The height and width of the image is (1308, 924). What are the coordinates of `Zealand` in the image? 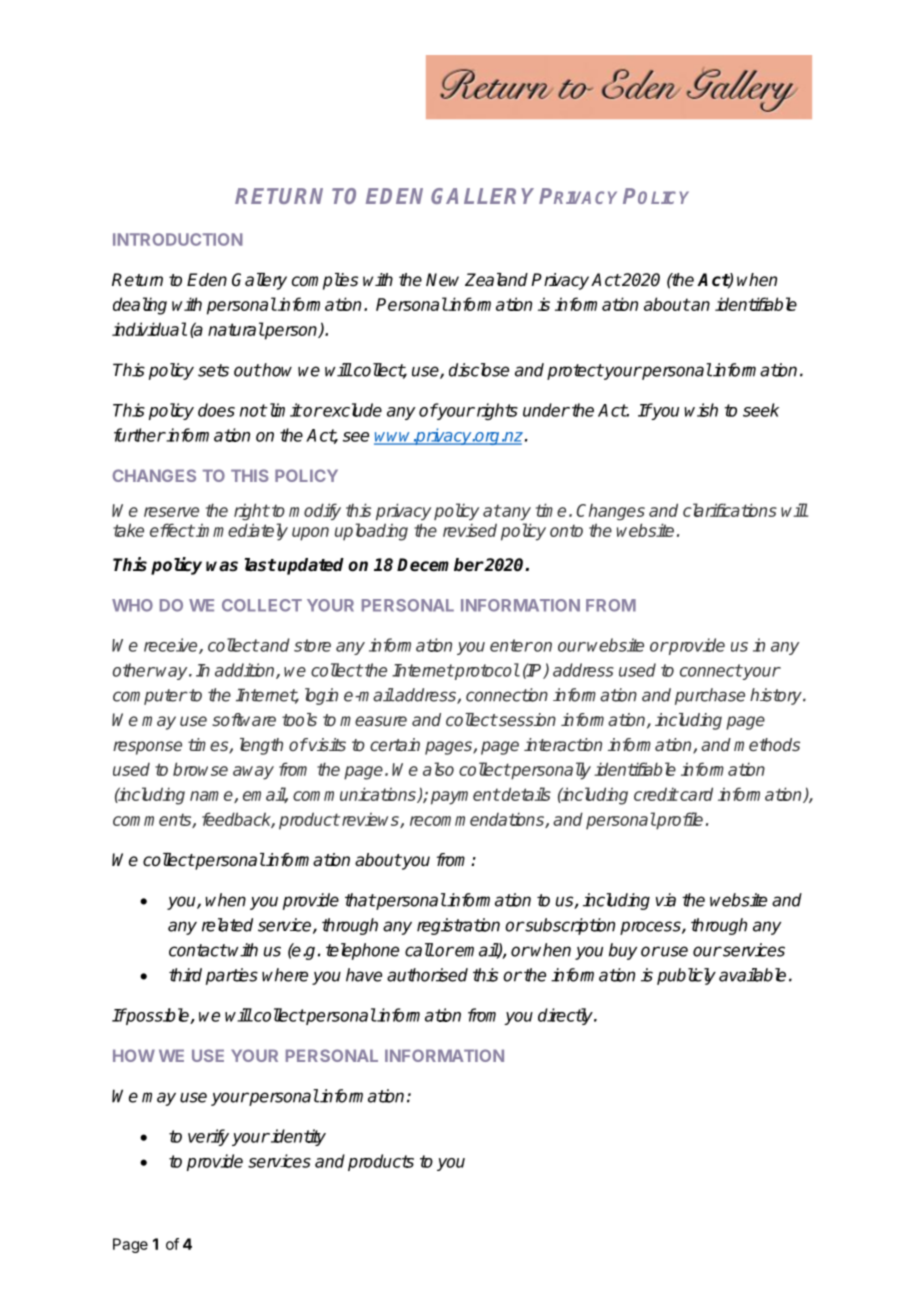 It's located at (496, 280).
